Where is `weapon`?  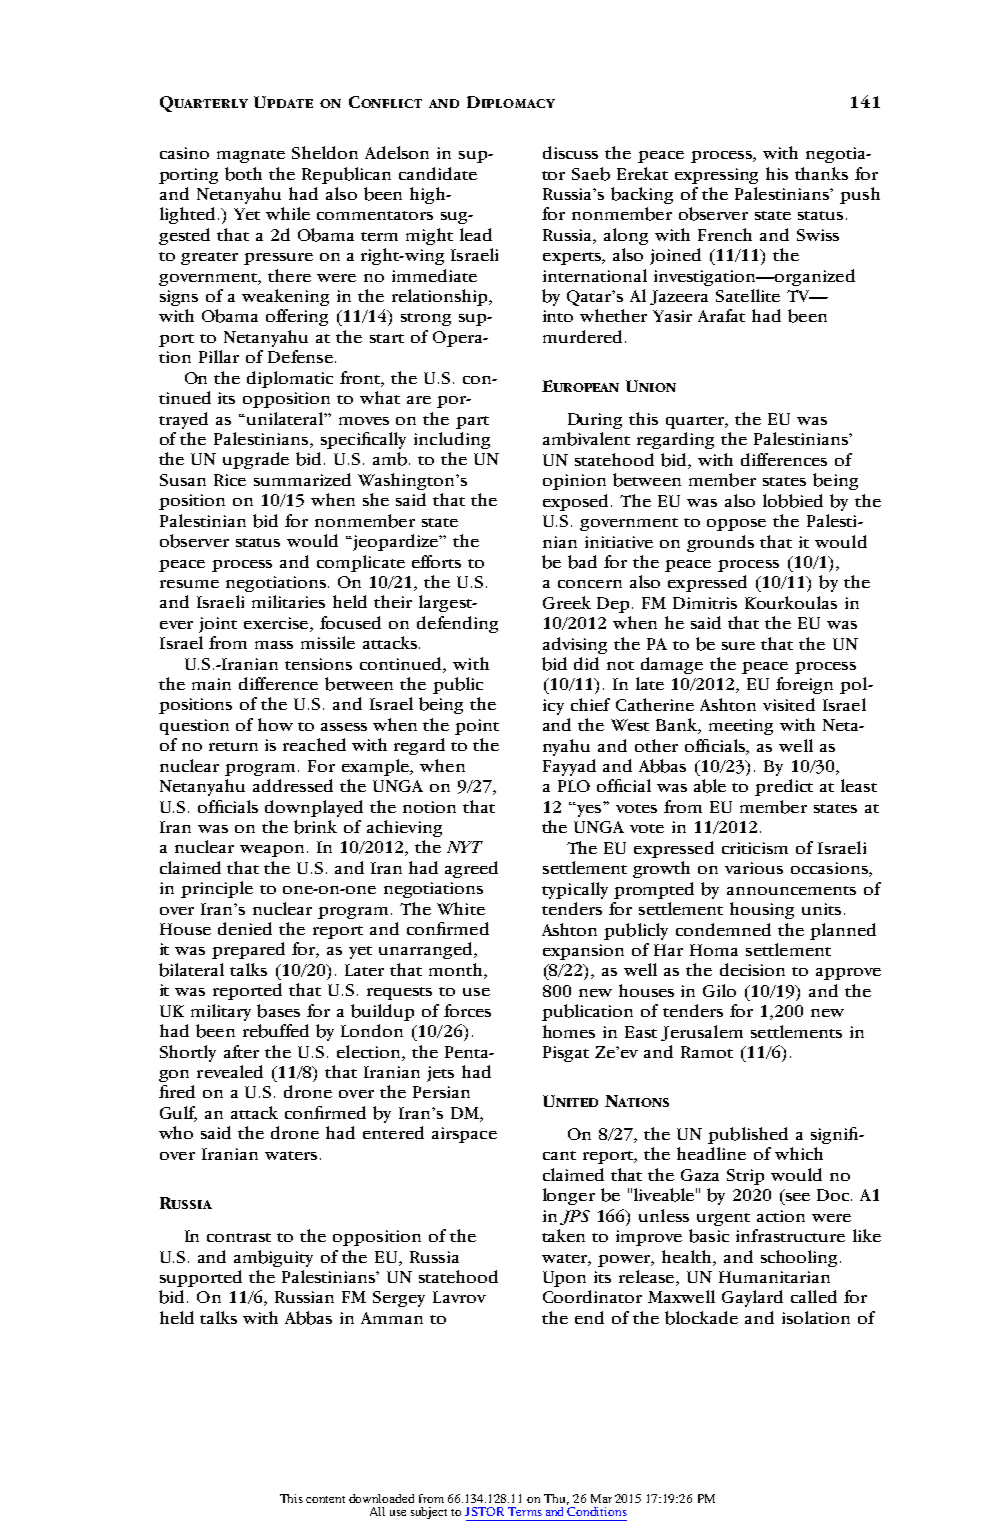 weapon is located at coordinates (274, 851).
